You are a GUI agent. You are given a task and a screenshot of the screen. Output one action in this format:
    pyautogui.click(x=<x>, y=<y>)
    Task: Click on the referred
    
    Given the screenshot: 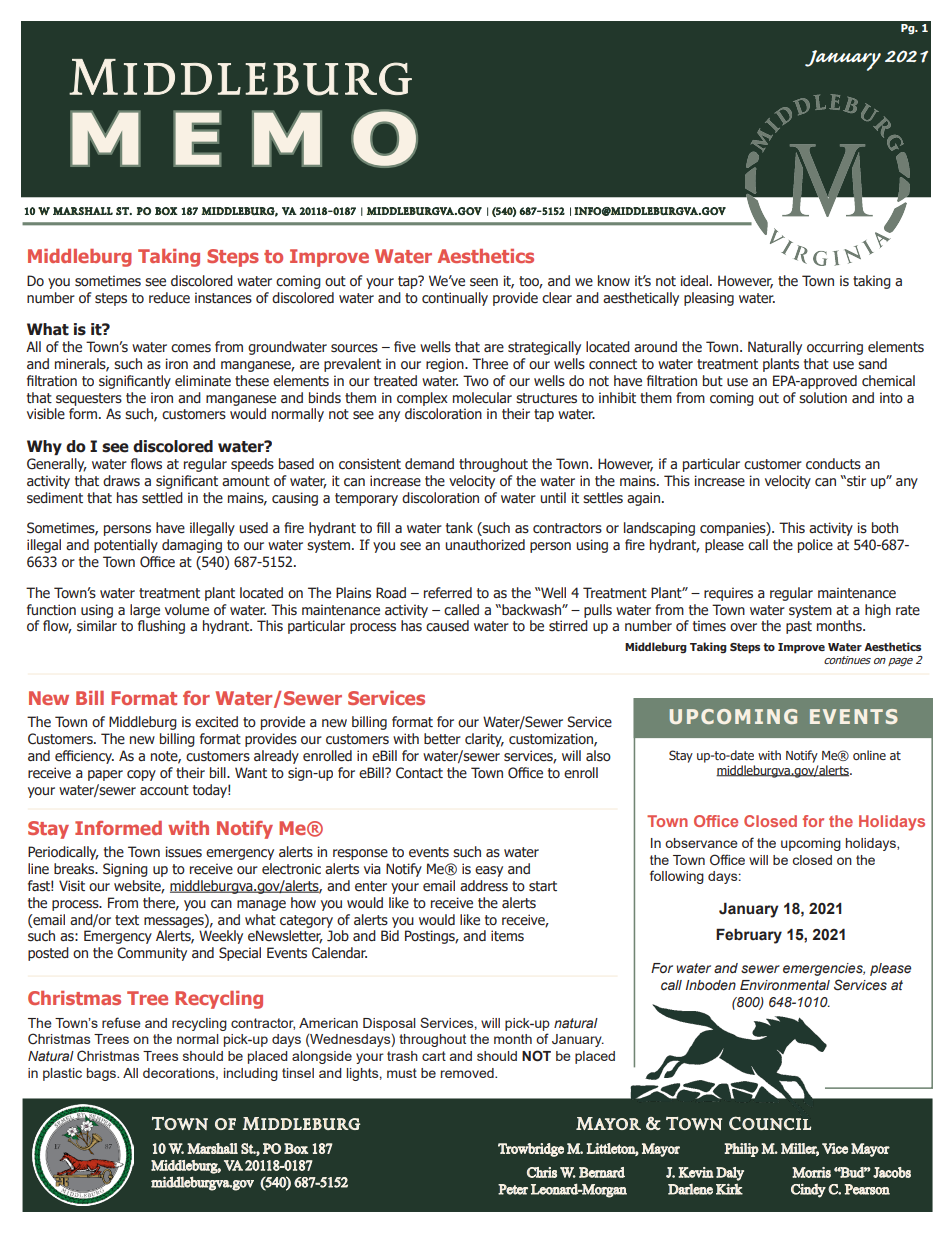 What is the action you would take?
    pyautogui.click(x=448, y=593)
